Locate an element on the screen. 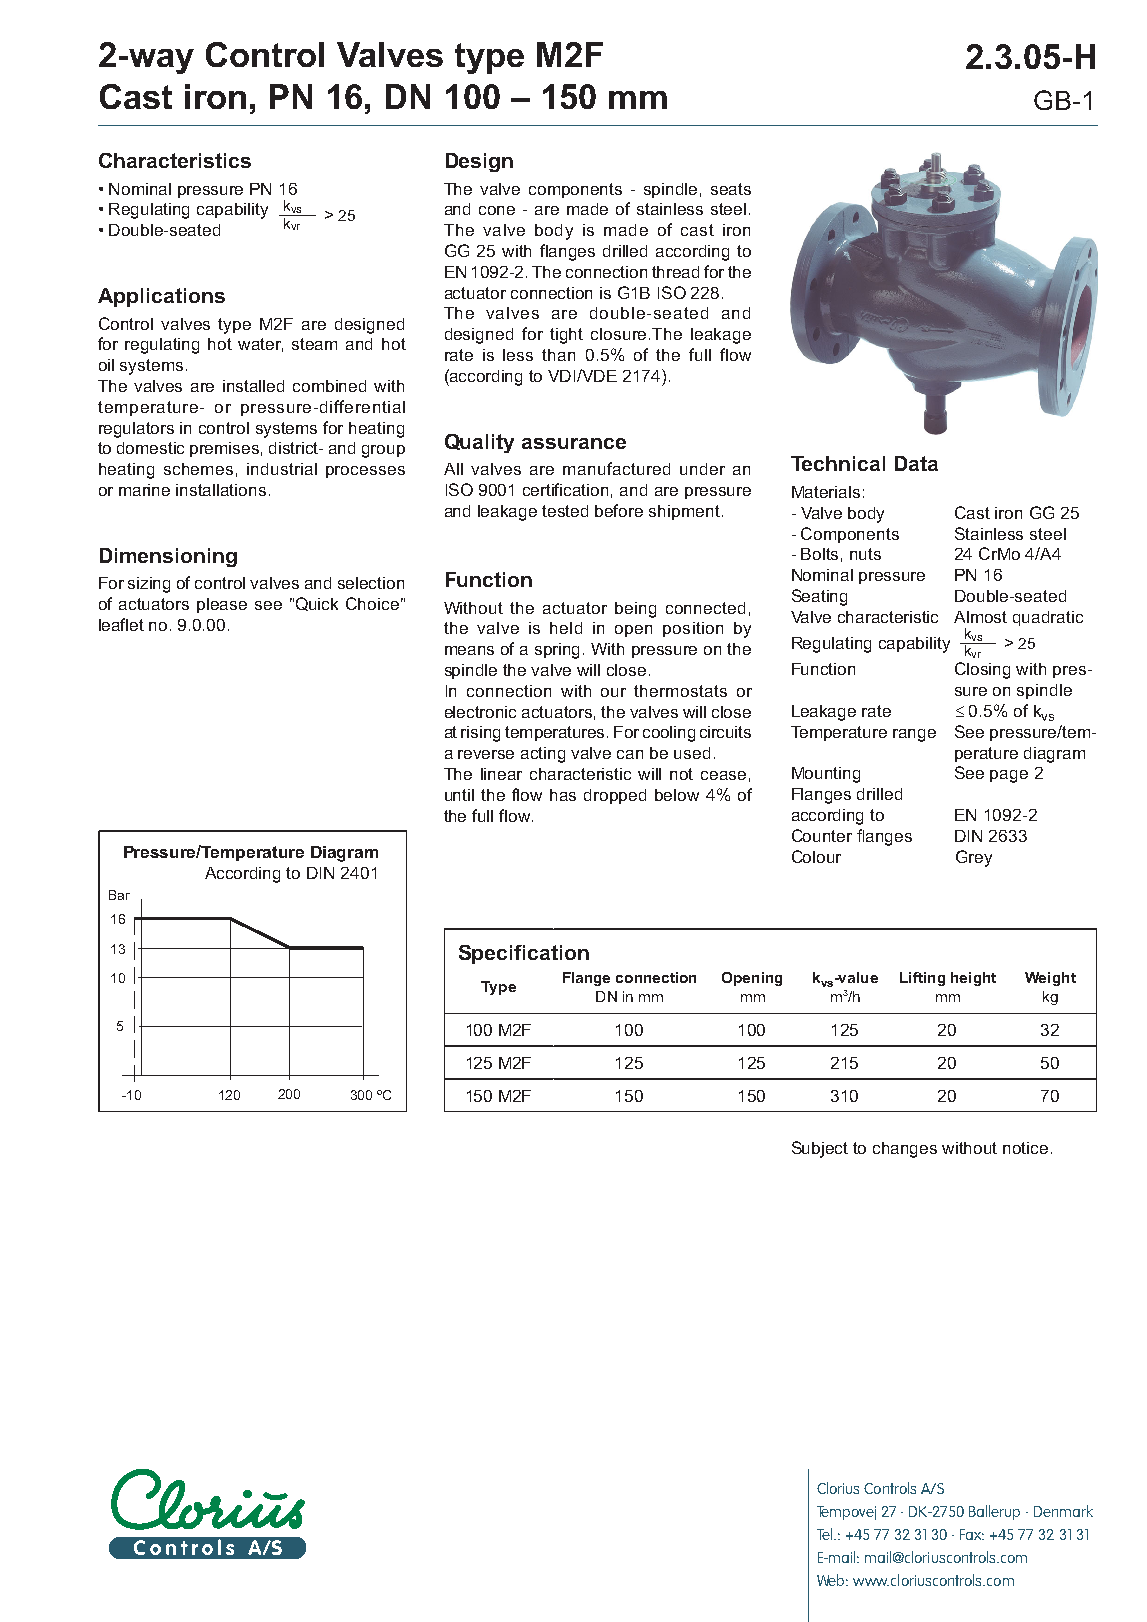 The image size is (1147, 1622). tested is located at coordinates (565, 511).
